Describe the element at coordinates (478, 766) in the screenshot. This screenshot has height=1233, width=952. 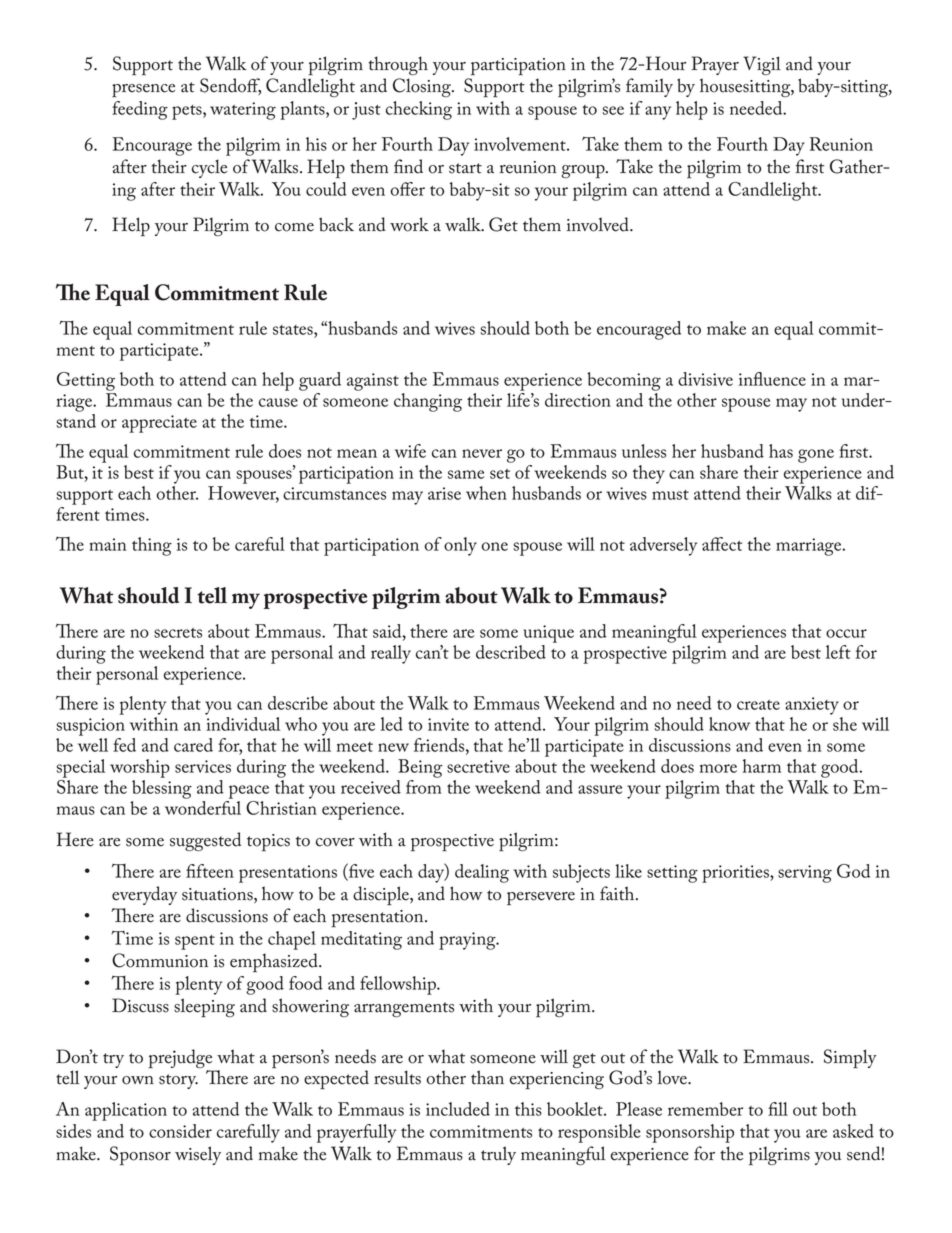
I see `secretive` at that location.
